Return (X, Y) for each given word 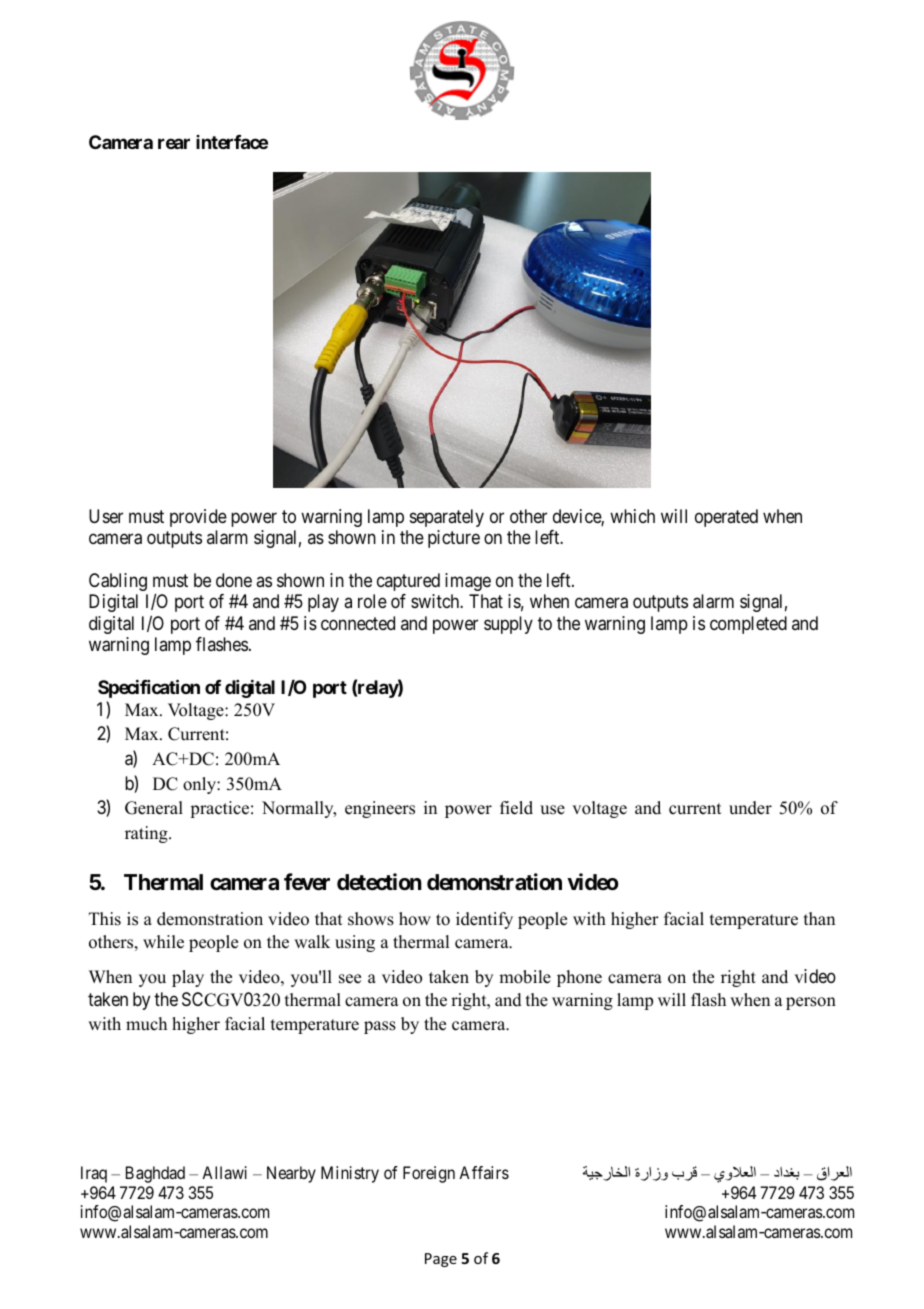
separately (447, 518)
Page (441, 1260)
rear (174, 143)
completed (748, 625)
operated (726, 518)
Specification (149, 688)
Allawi (224, 1172)
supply (508, 625)
